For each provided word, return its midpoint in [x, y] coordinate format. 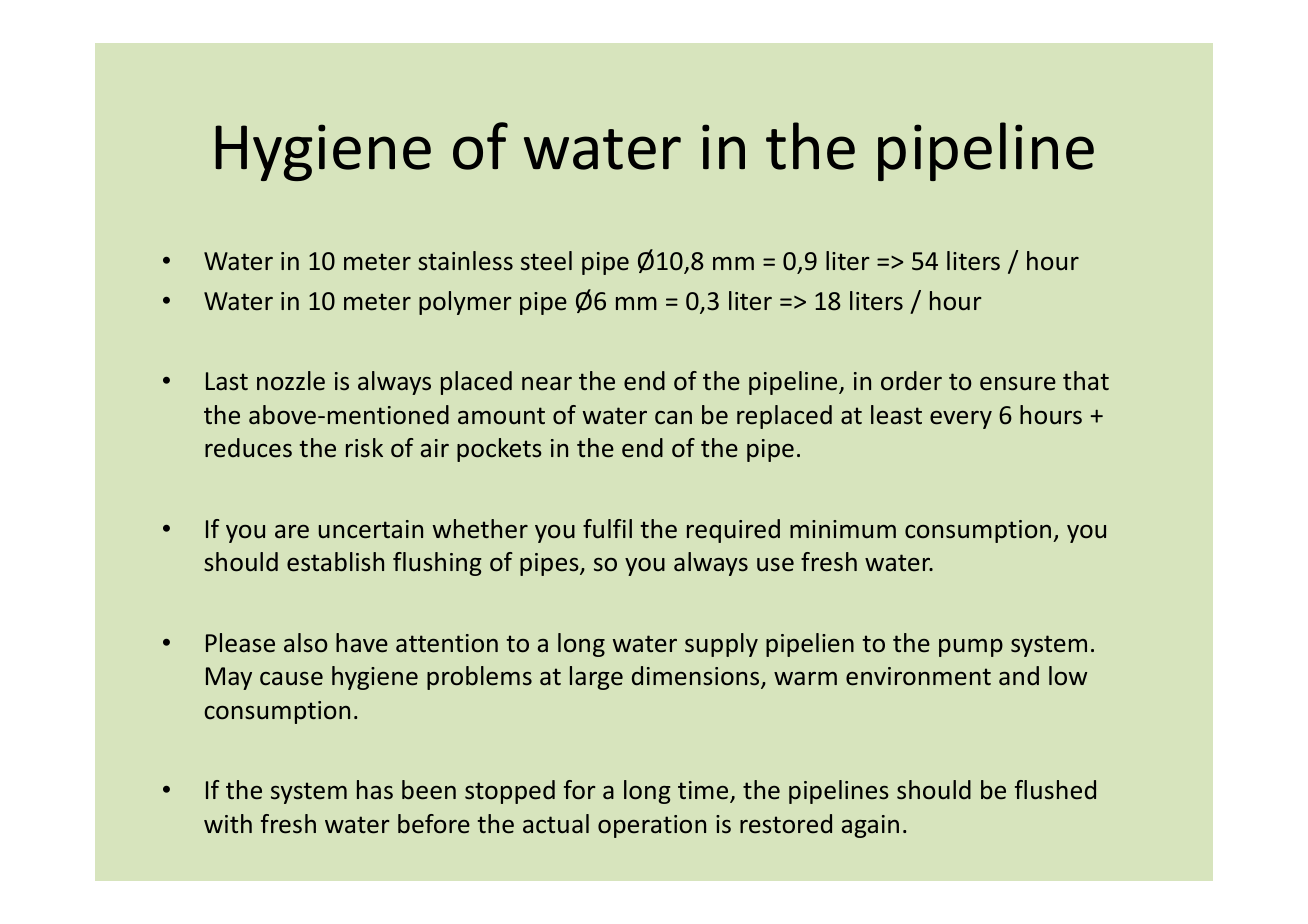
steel [546, 261]
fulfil [607, 529]
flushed [1055, 790]
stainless [465, 261]
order [911, 381]
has [375, 790]
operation [652, 826]
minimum [843, 529]
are [292, 532]
